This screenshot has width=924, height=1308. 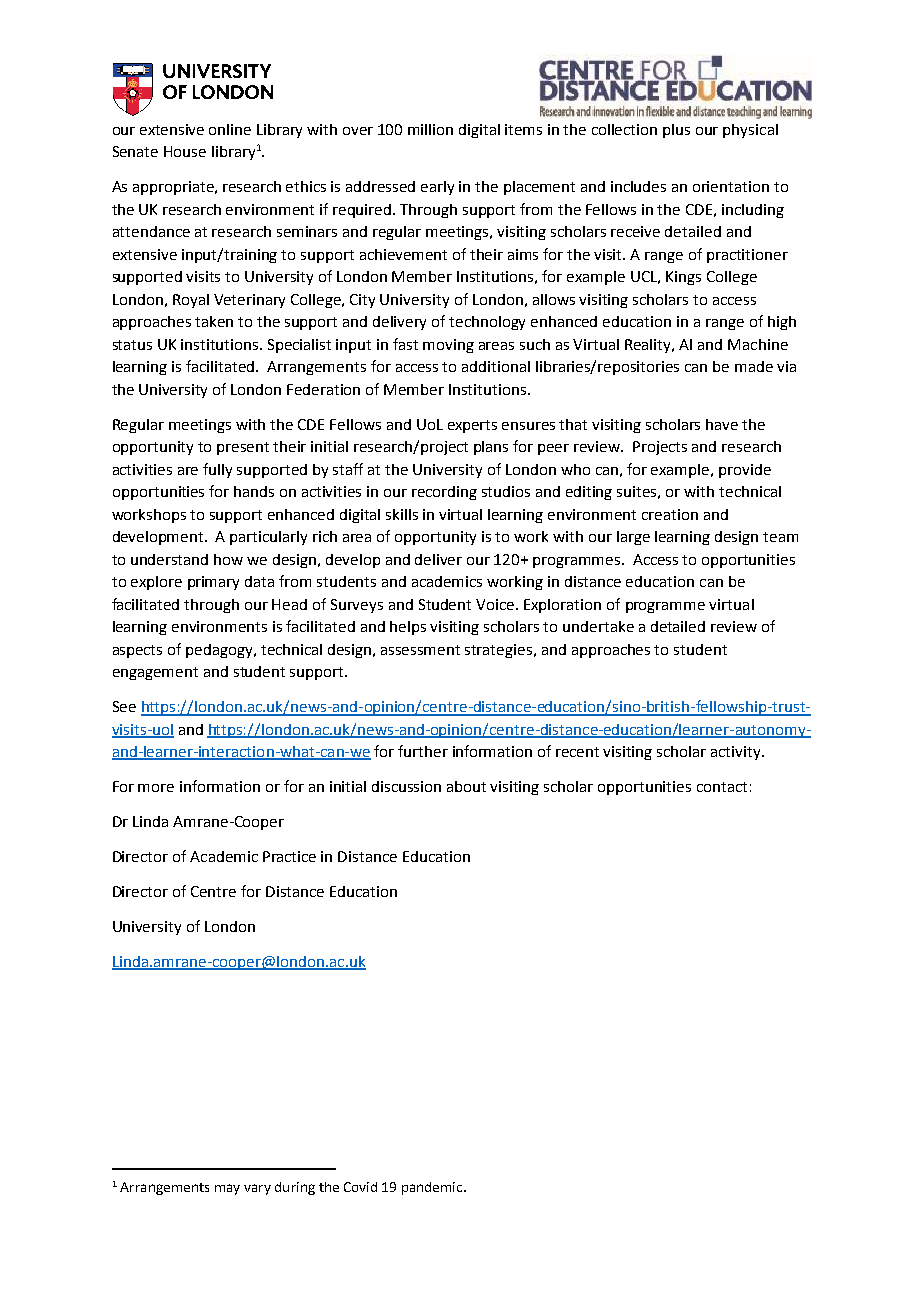 What do you see at coordinates (227, 1189) in the screenshot?
I see `may` at bounding box center [227, 1189].
